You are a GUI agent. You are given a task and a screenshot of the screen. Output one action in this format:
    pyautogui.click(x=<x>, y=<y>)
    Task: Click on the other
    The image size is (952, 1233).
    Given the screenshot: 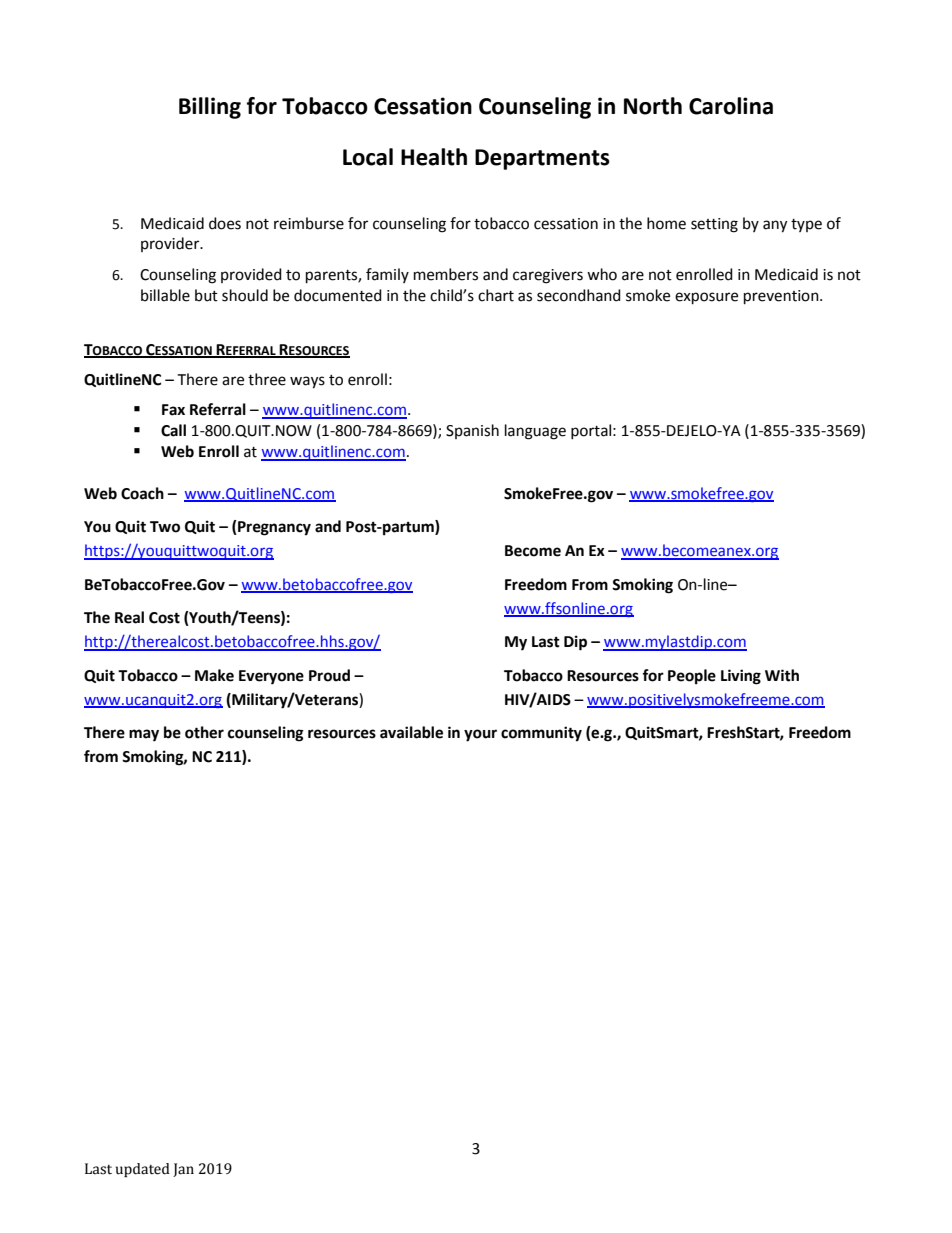 What is the action you would take?
    pyautogui.click(x=204, y=732)
